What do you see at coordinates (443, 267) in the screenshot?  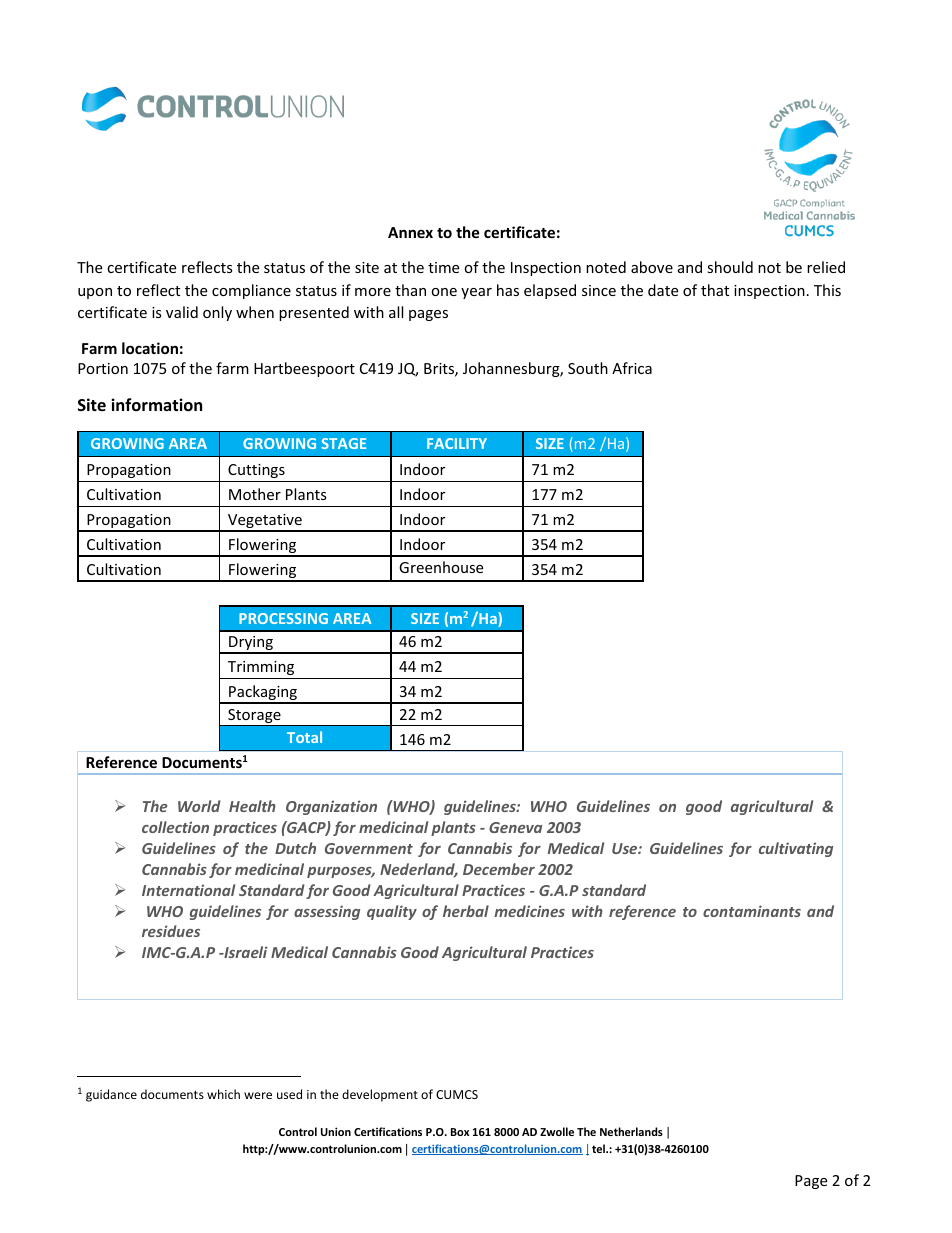 I see `time` at bounding box center [443, 267].
